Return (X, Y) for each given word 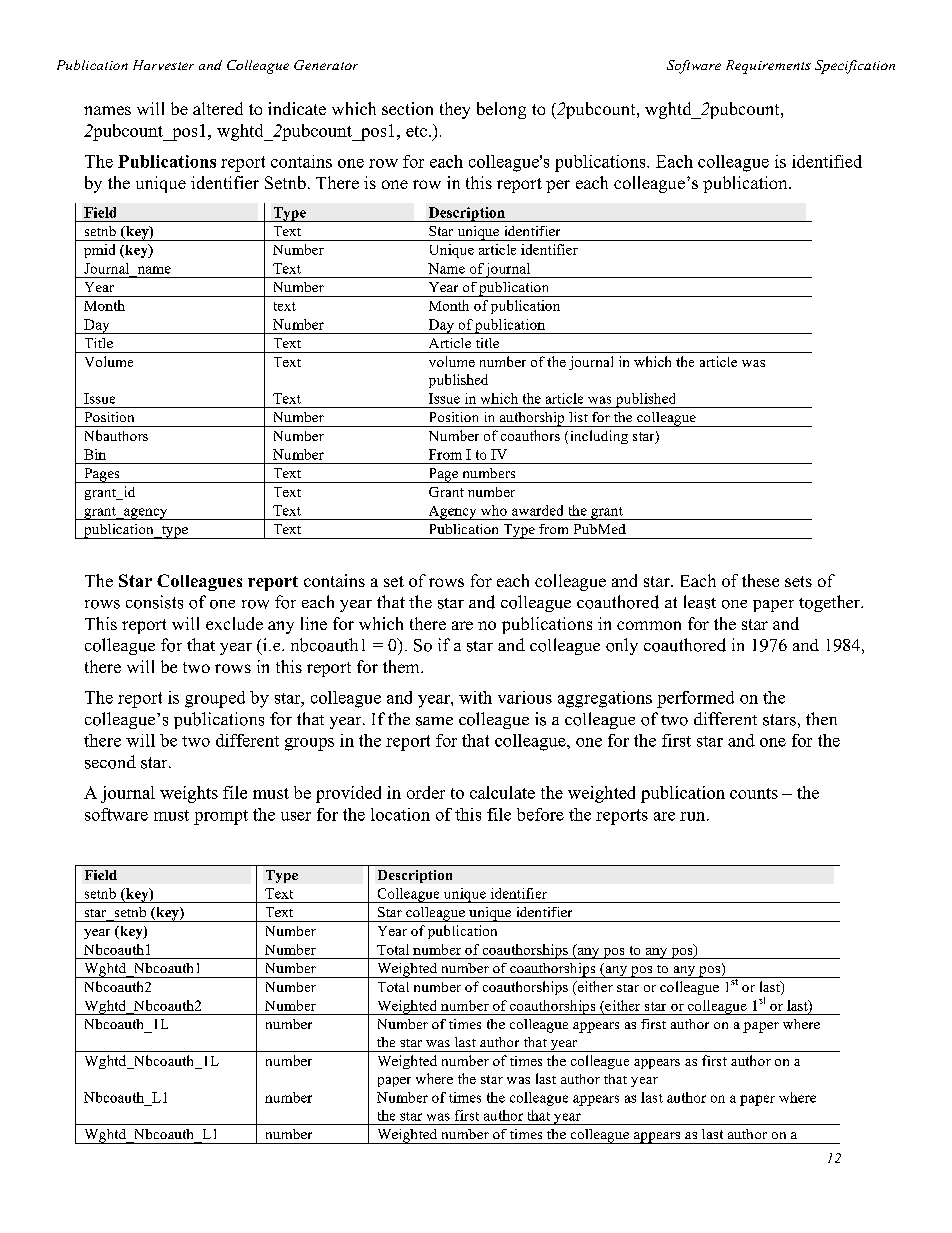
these (760, 580)
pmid (99, 251)
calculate (502, 792)
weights (189, 794)
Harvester (163, 65)
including (599, 437)
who (494, 510)
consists (154, 602)
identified (827, 161)
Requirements (768, 67)
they (455, 110)
